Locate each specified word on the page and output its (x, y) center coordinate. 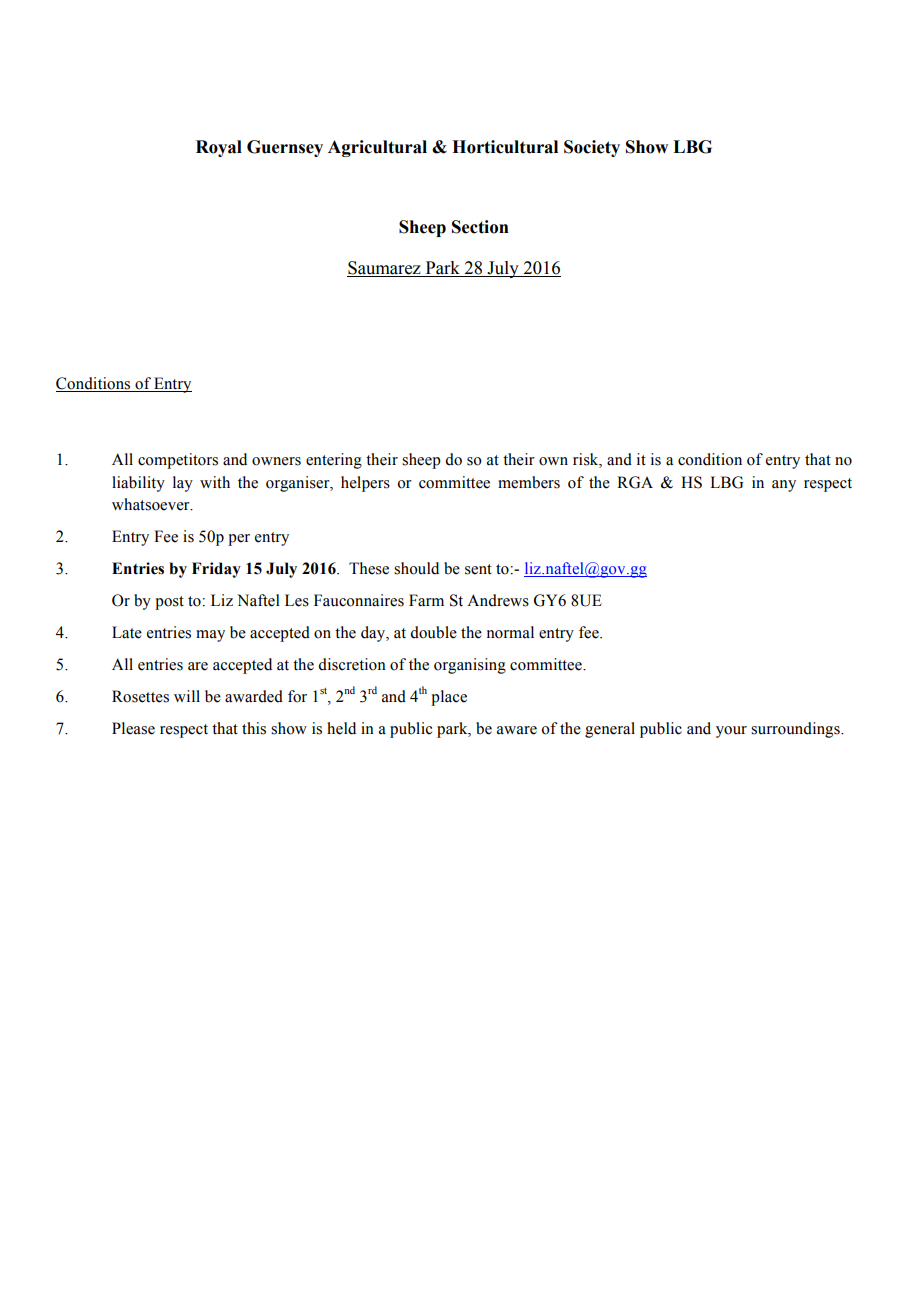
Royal (219, 148)
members (529, 482)
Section (480, 227)
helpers (365, 484)
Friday (216, 570)
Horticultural (505, 147)
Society (592, 148)
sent (478, 569)
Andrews (498, 600)
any (784, 486)
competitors (178, 461)
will (187, 696)
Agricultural (377, 148)
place (449, 698)
